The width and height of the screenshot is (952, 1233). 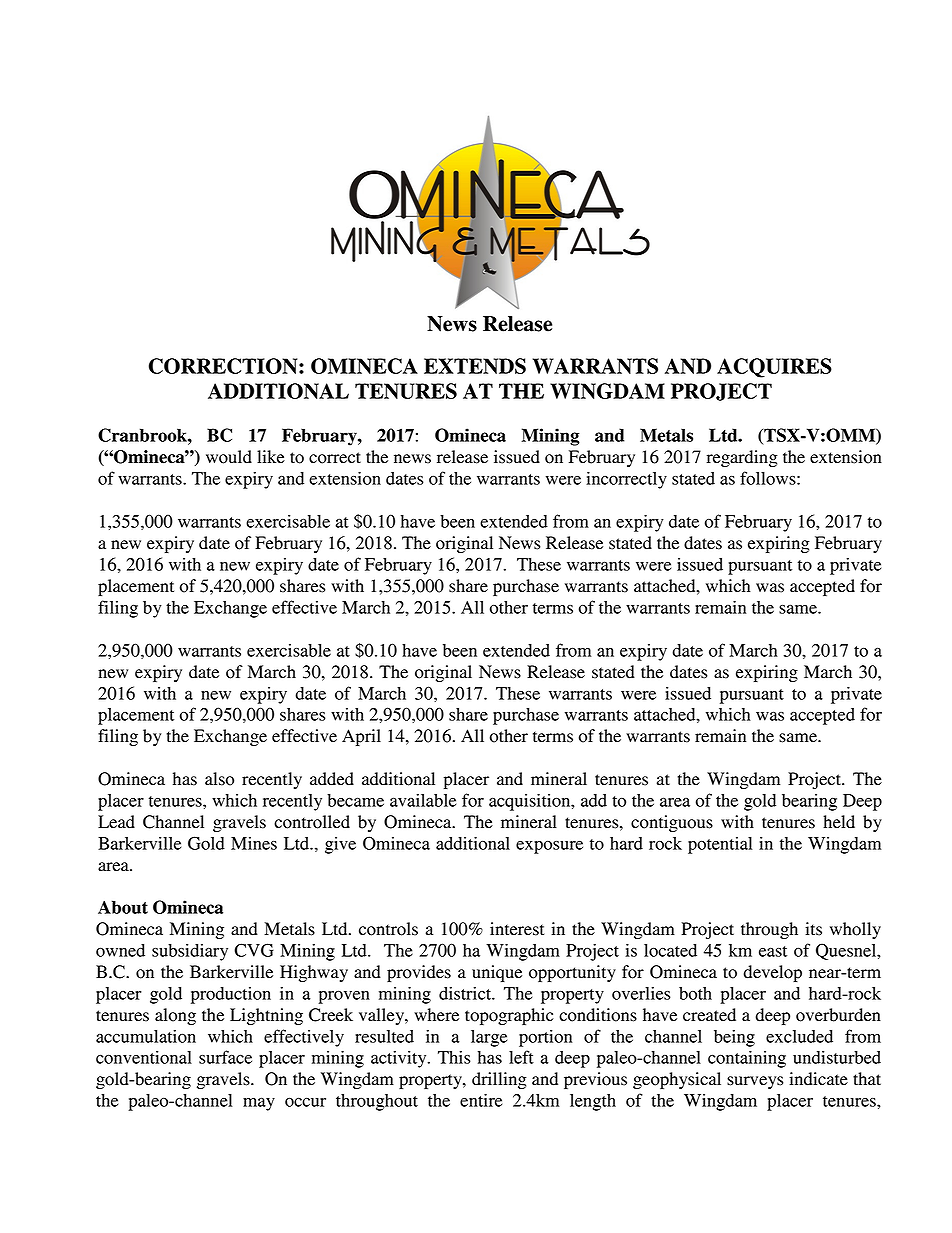 What do you see at coordinates (229, 457) in the screenshot?
I see `would` at bounding box center [229, 457].
